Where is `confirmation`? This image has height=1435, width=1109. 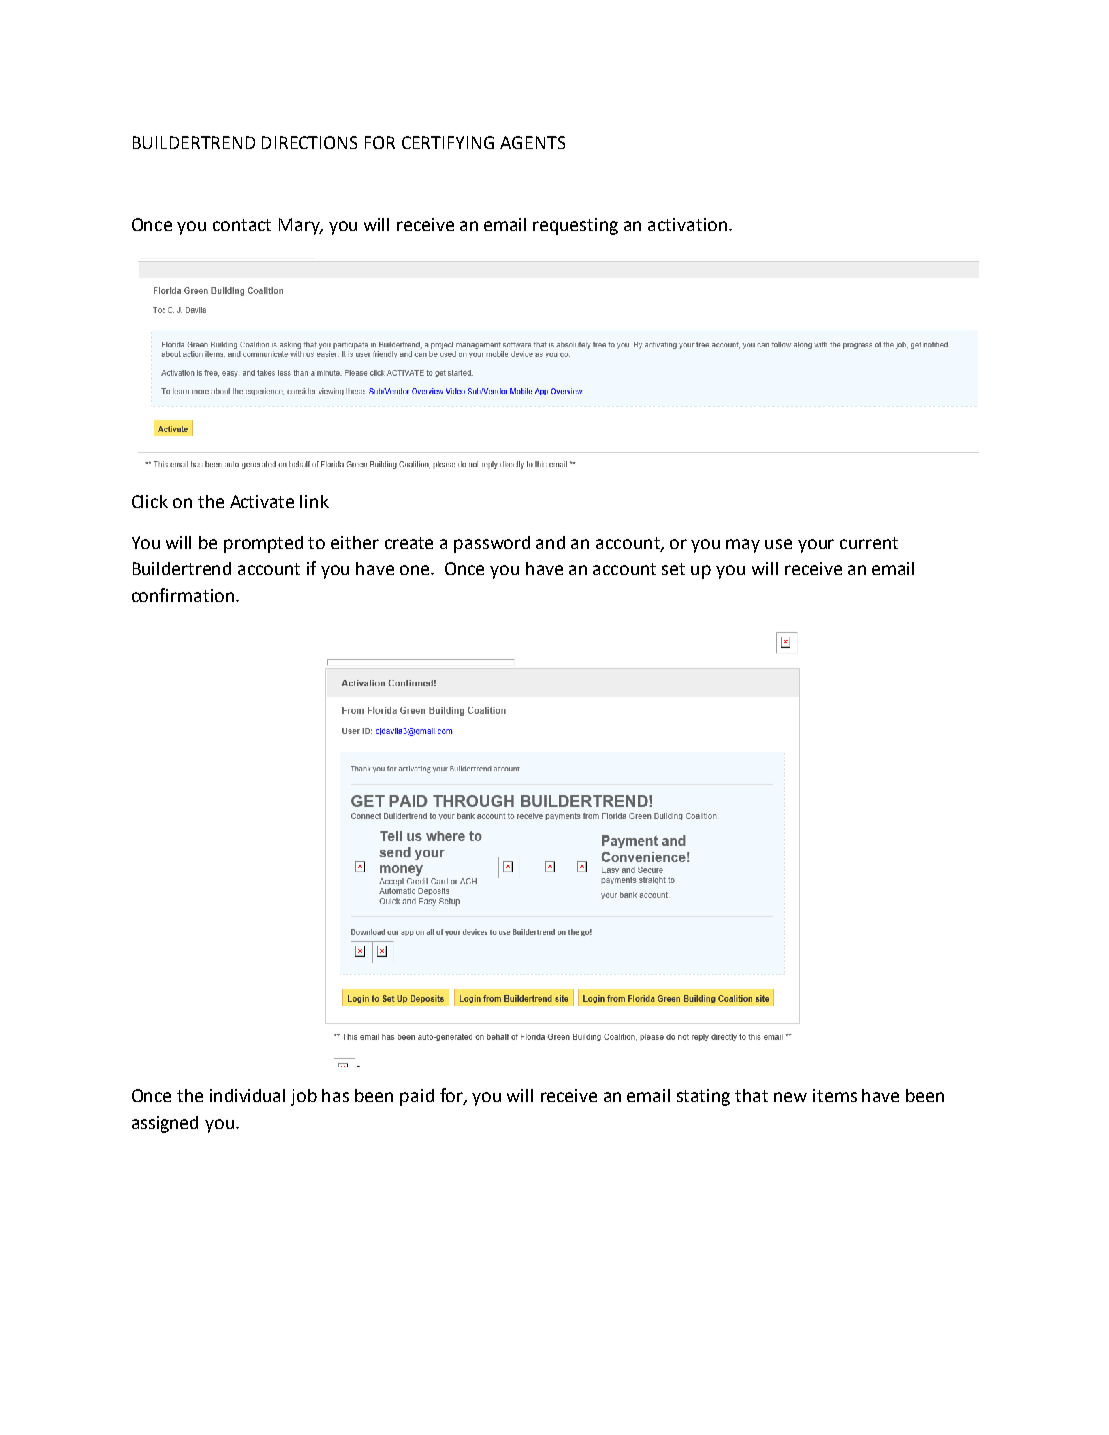
confirmation is located at coordinates (183, 595).
